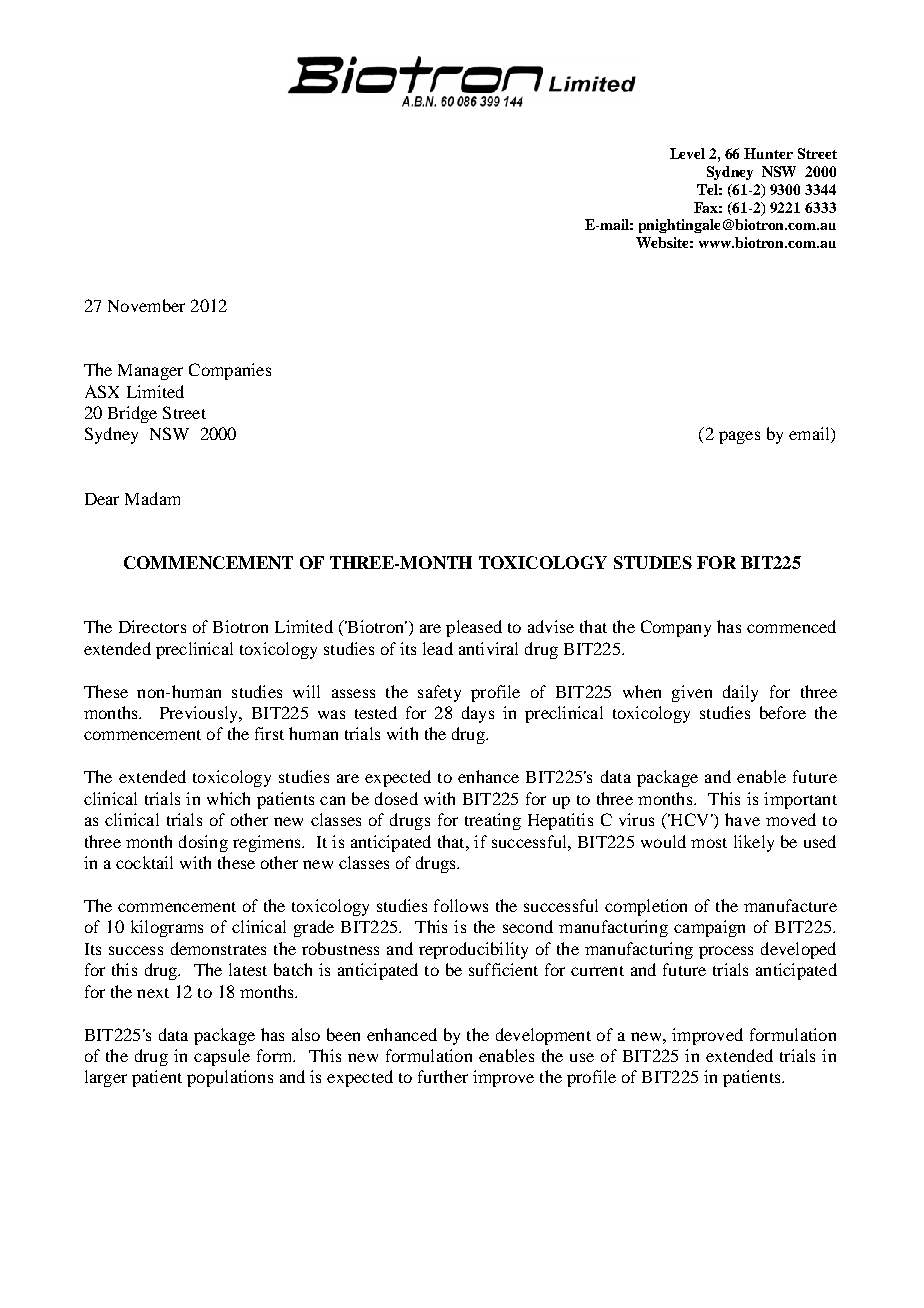 This screenshot has width=924, height=1308. I want to click on have, so click(742, 819).
